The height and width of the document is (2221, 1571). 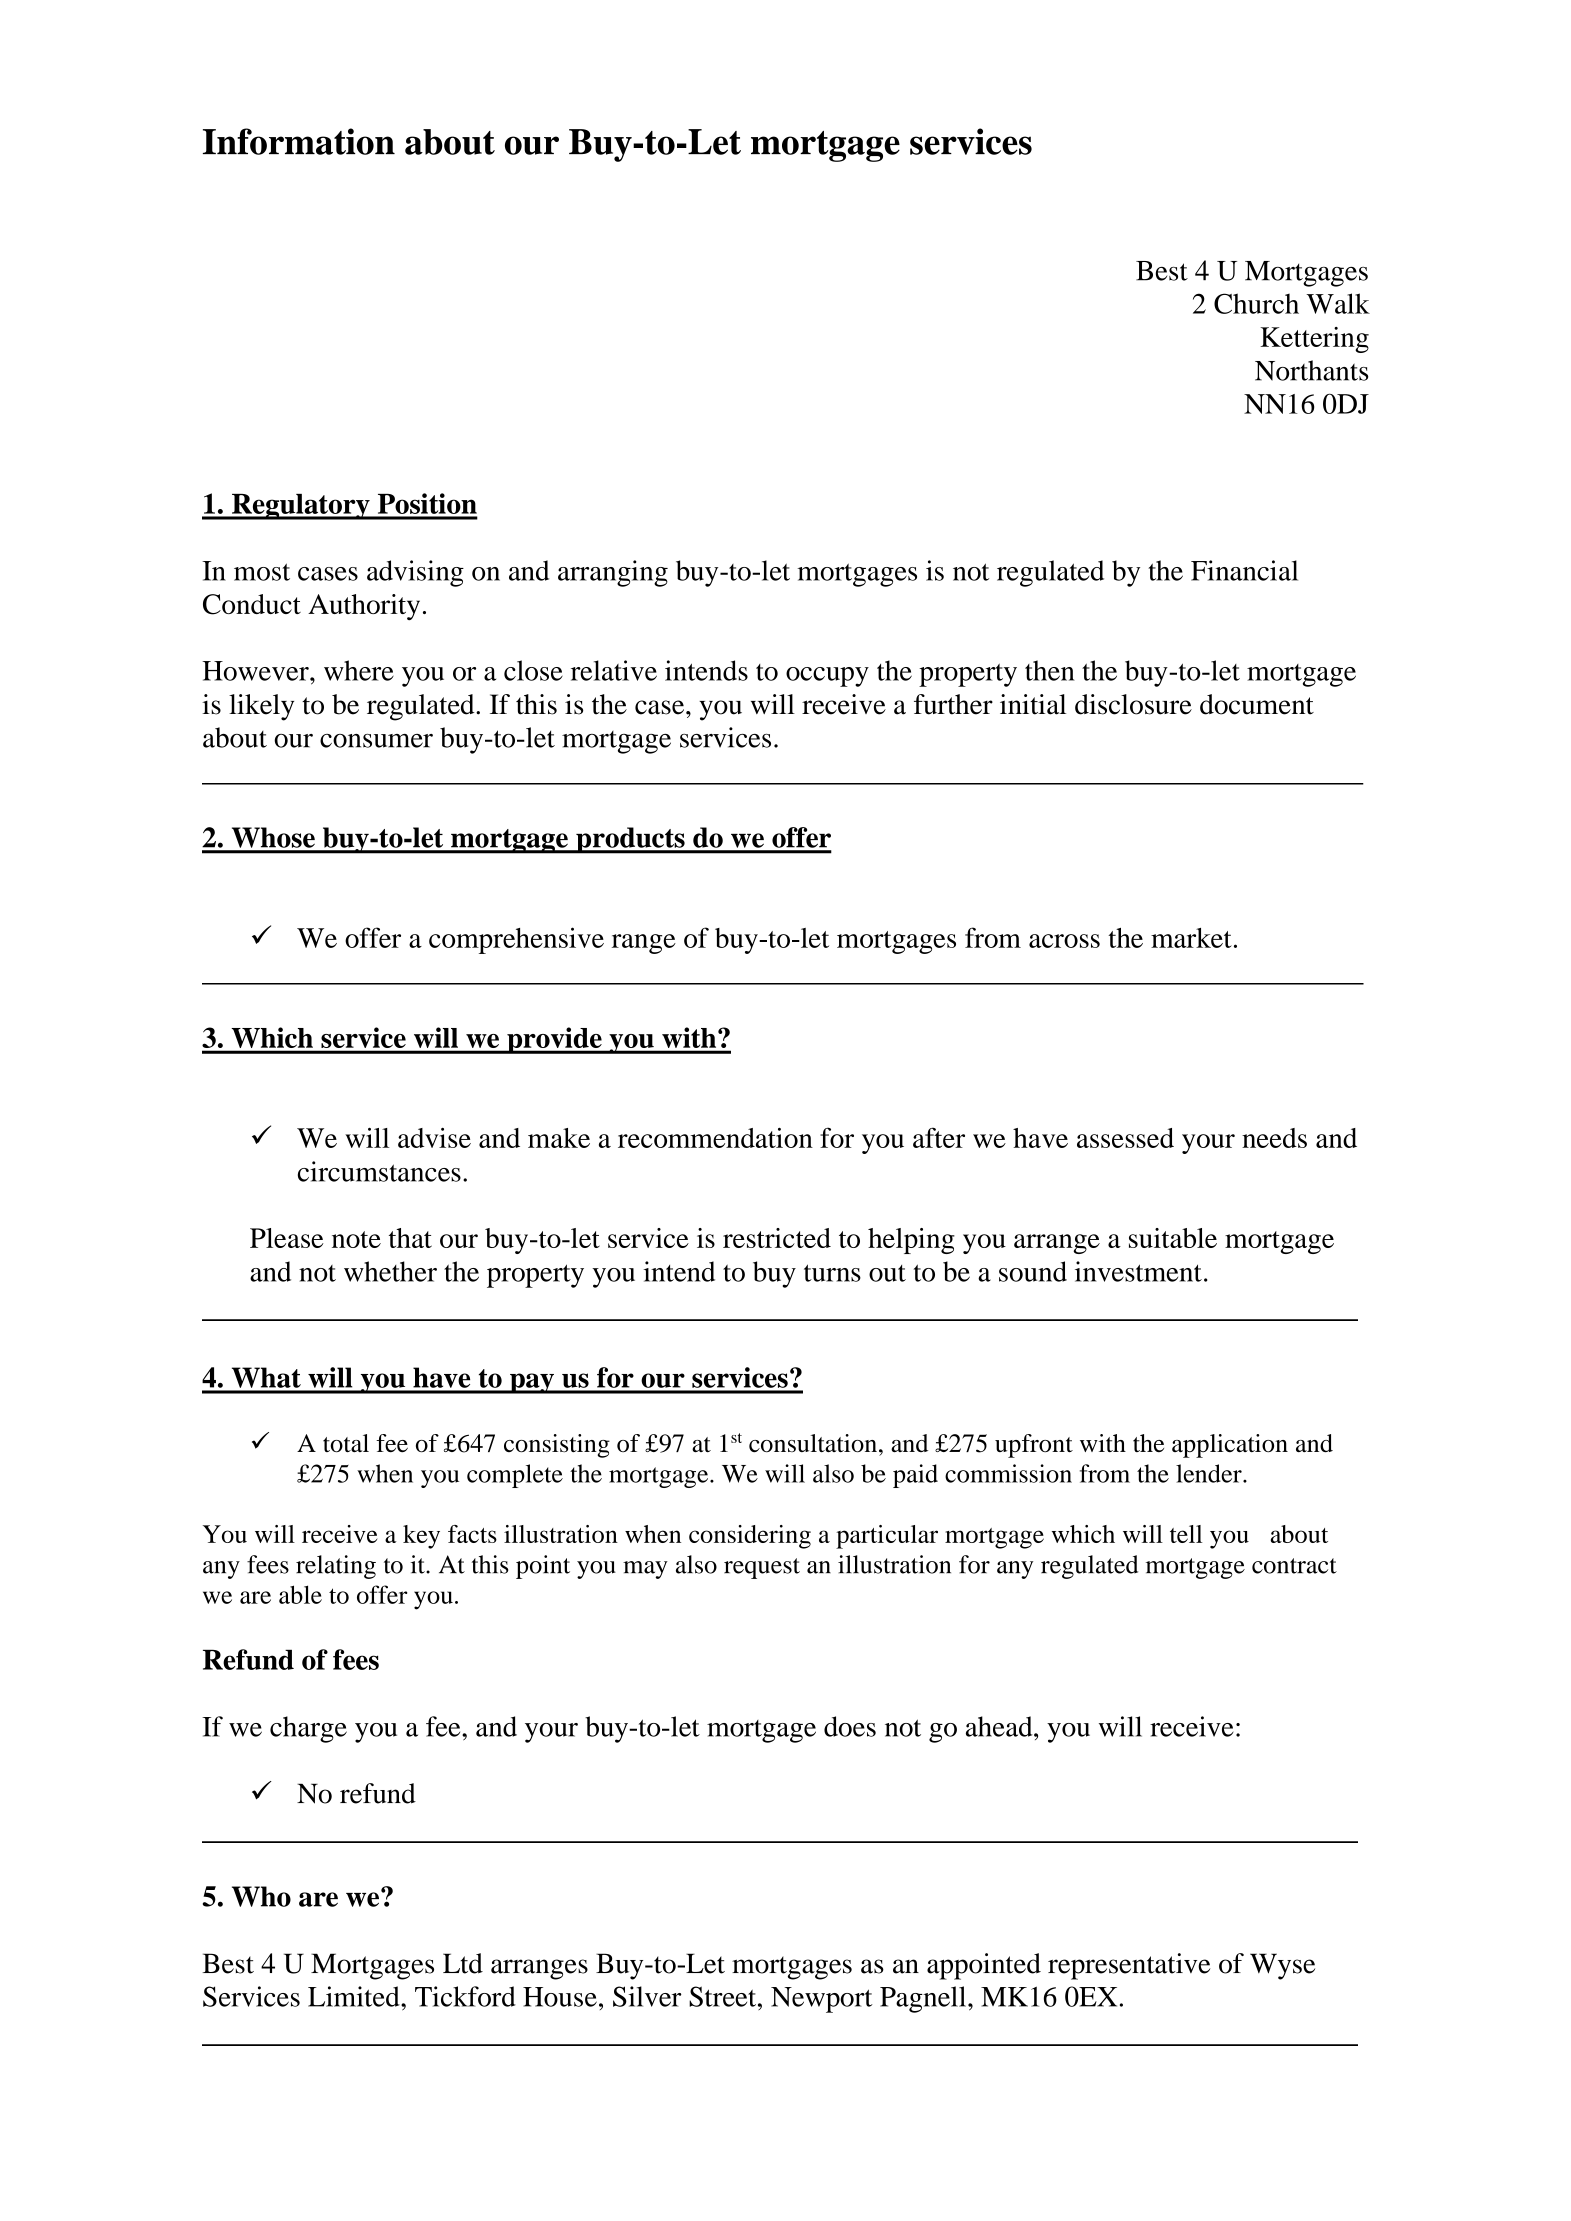 I want to click on advise, so click(x=434, y=1138).
